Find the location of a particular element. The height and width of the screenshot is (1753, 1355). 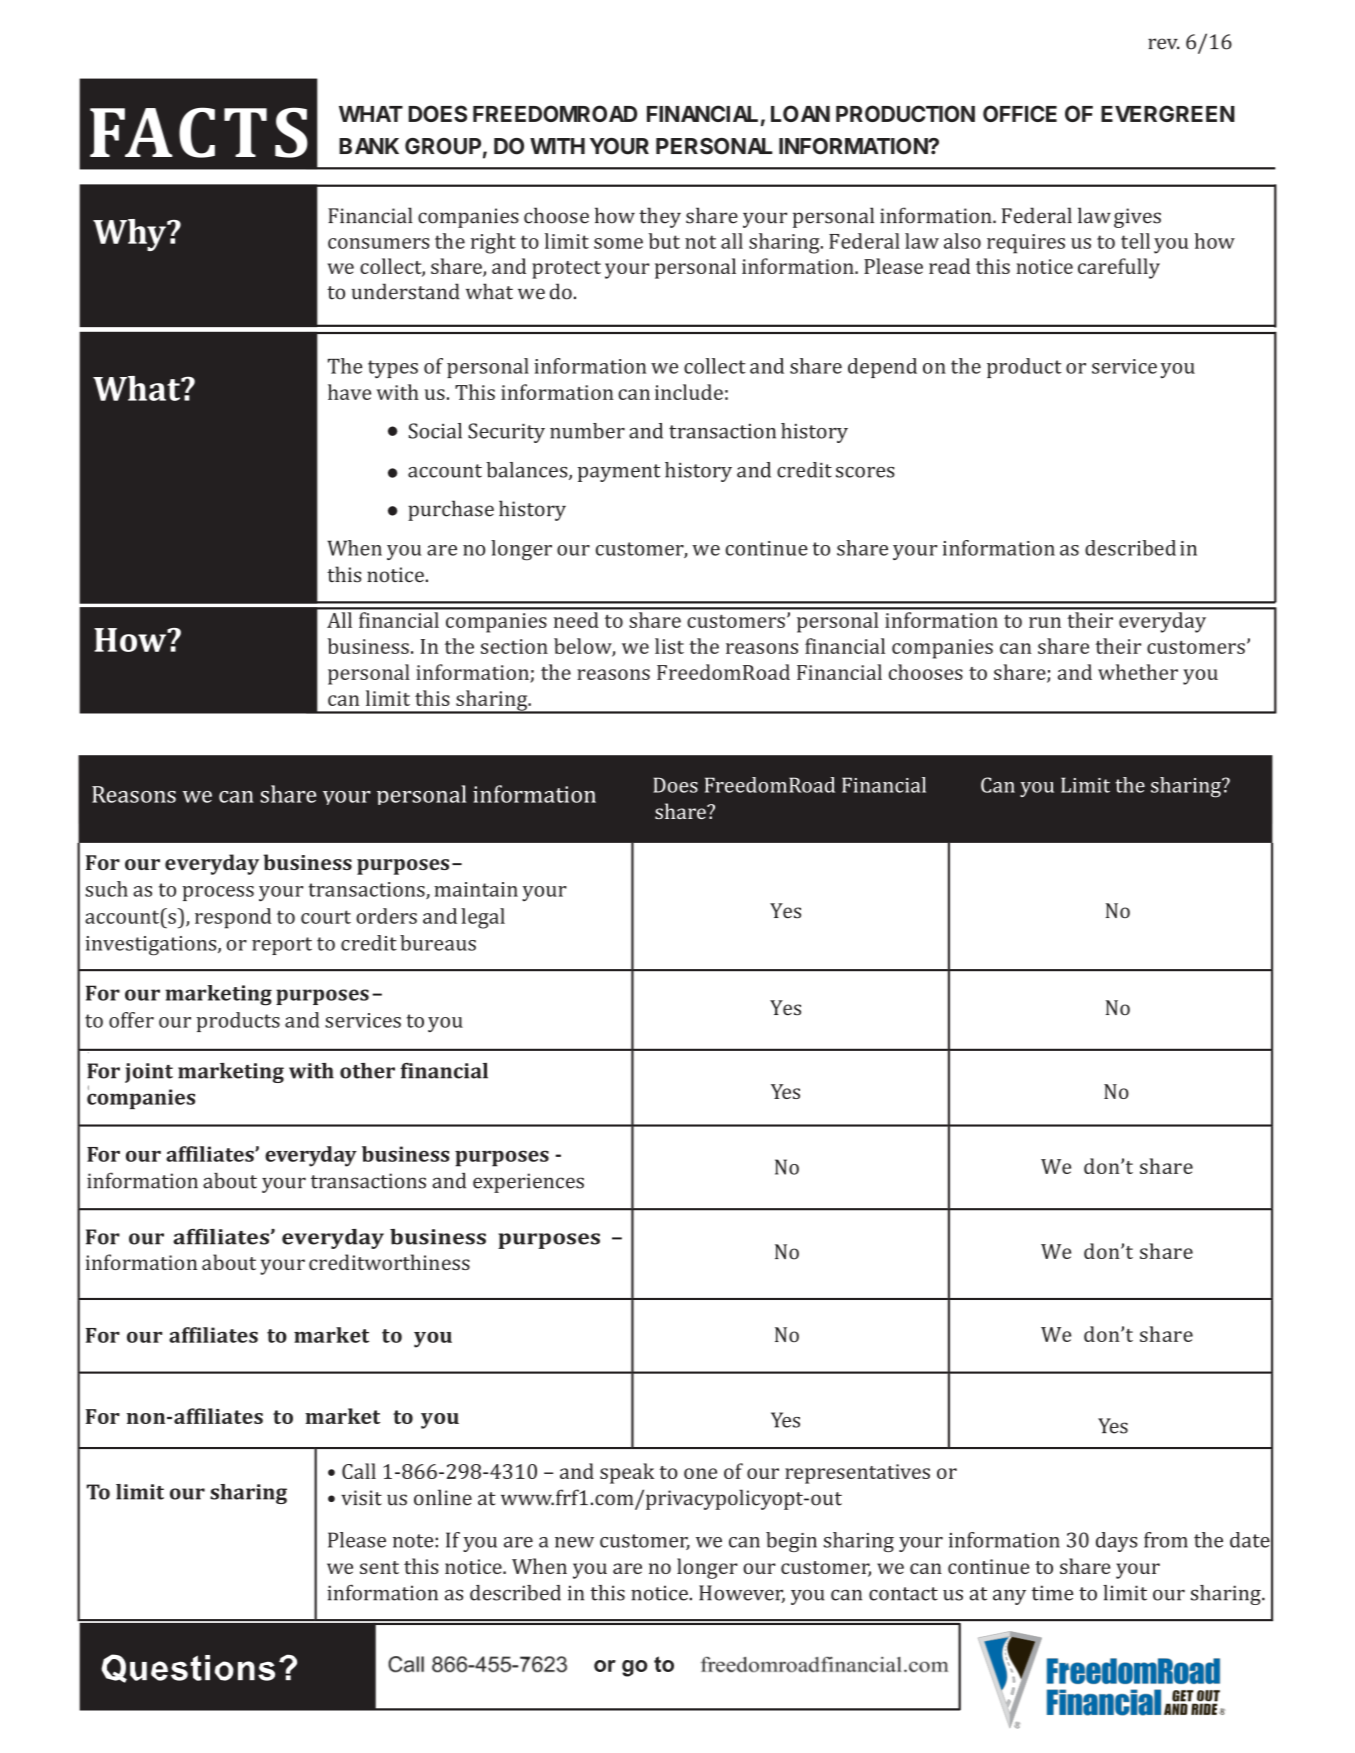

visit is located at coordinates (361, 1498).
